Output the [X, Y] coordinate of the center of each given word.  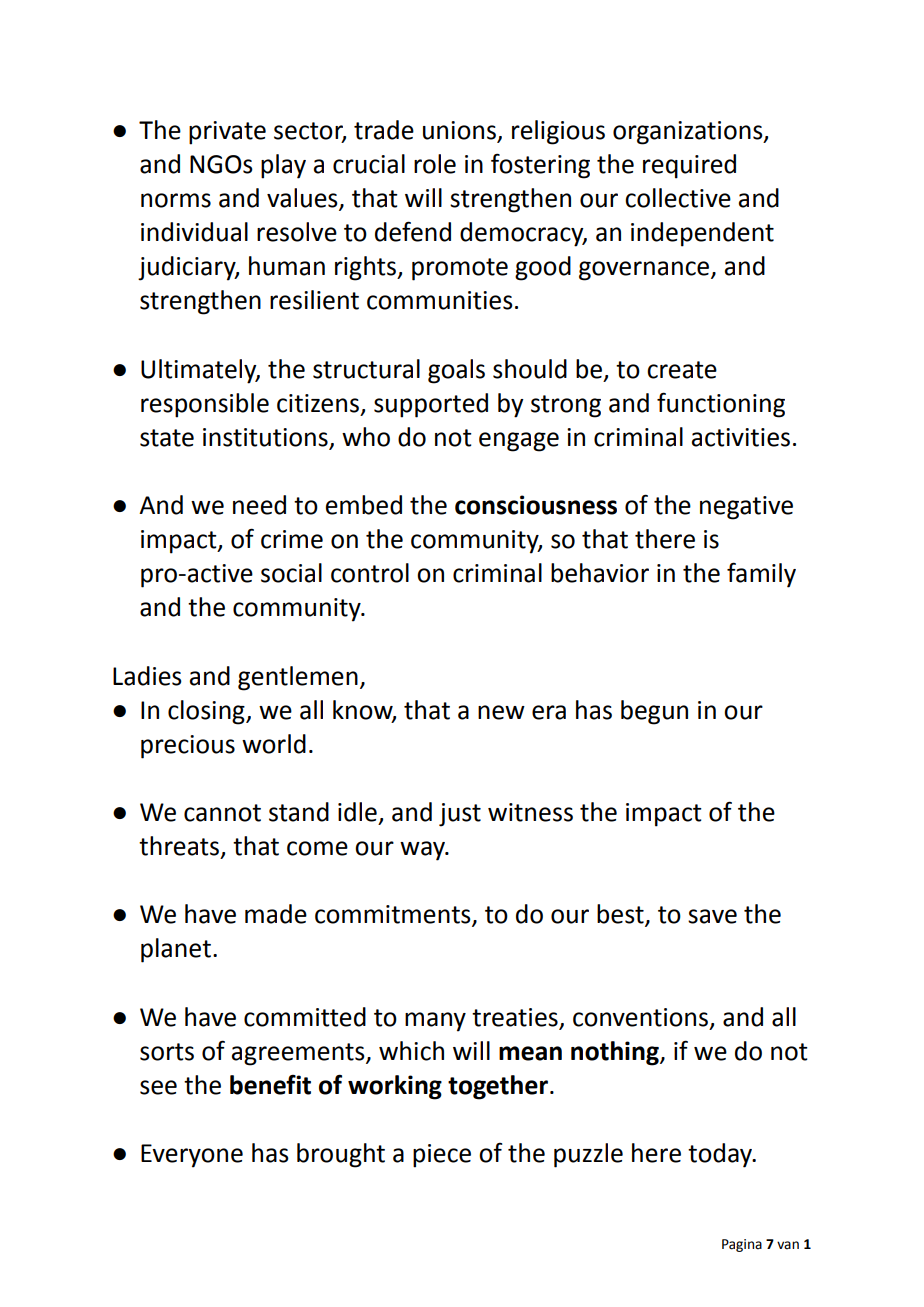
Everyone [192, 1156]
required [689, 166]
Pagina [742, 1245]
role [435, 164]
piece [442, 1156]
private [227, 133]
